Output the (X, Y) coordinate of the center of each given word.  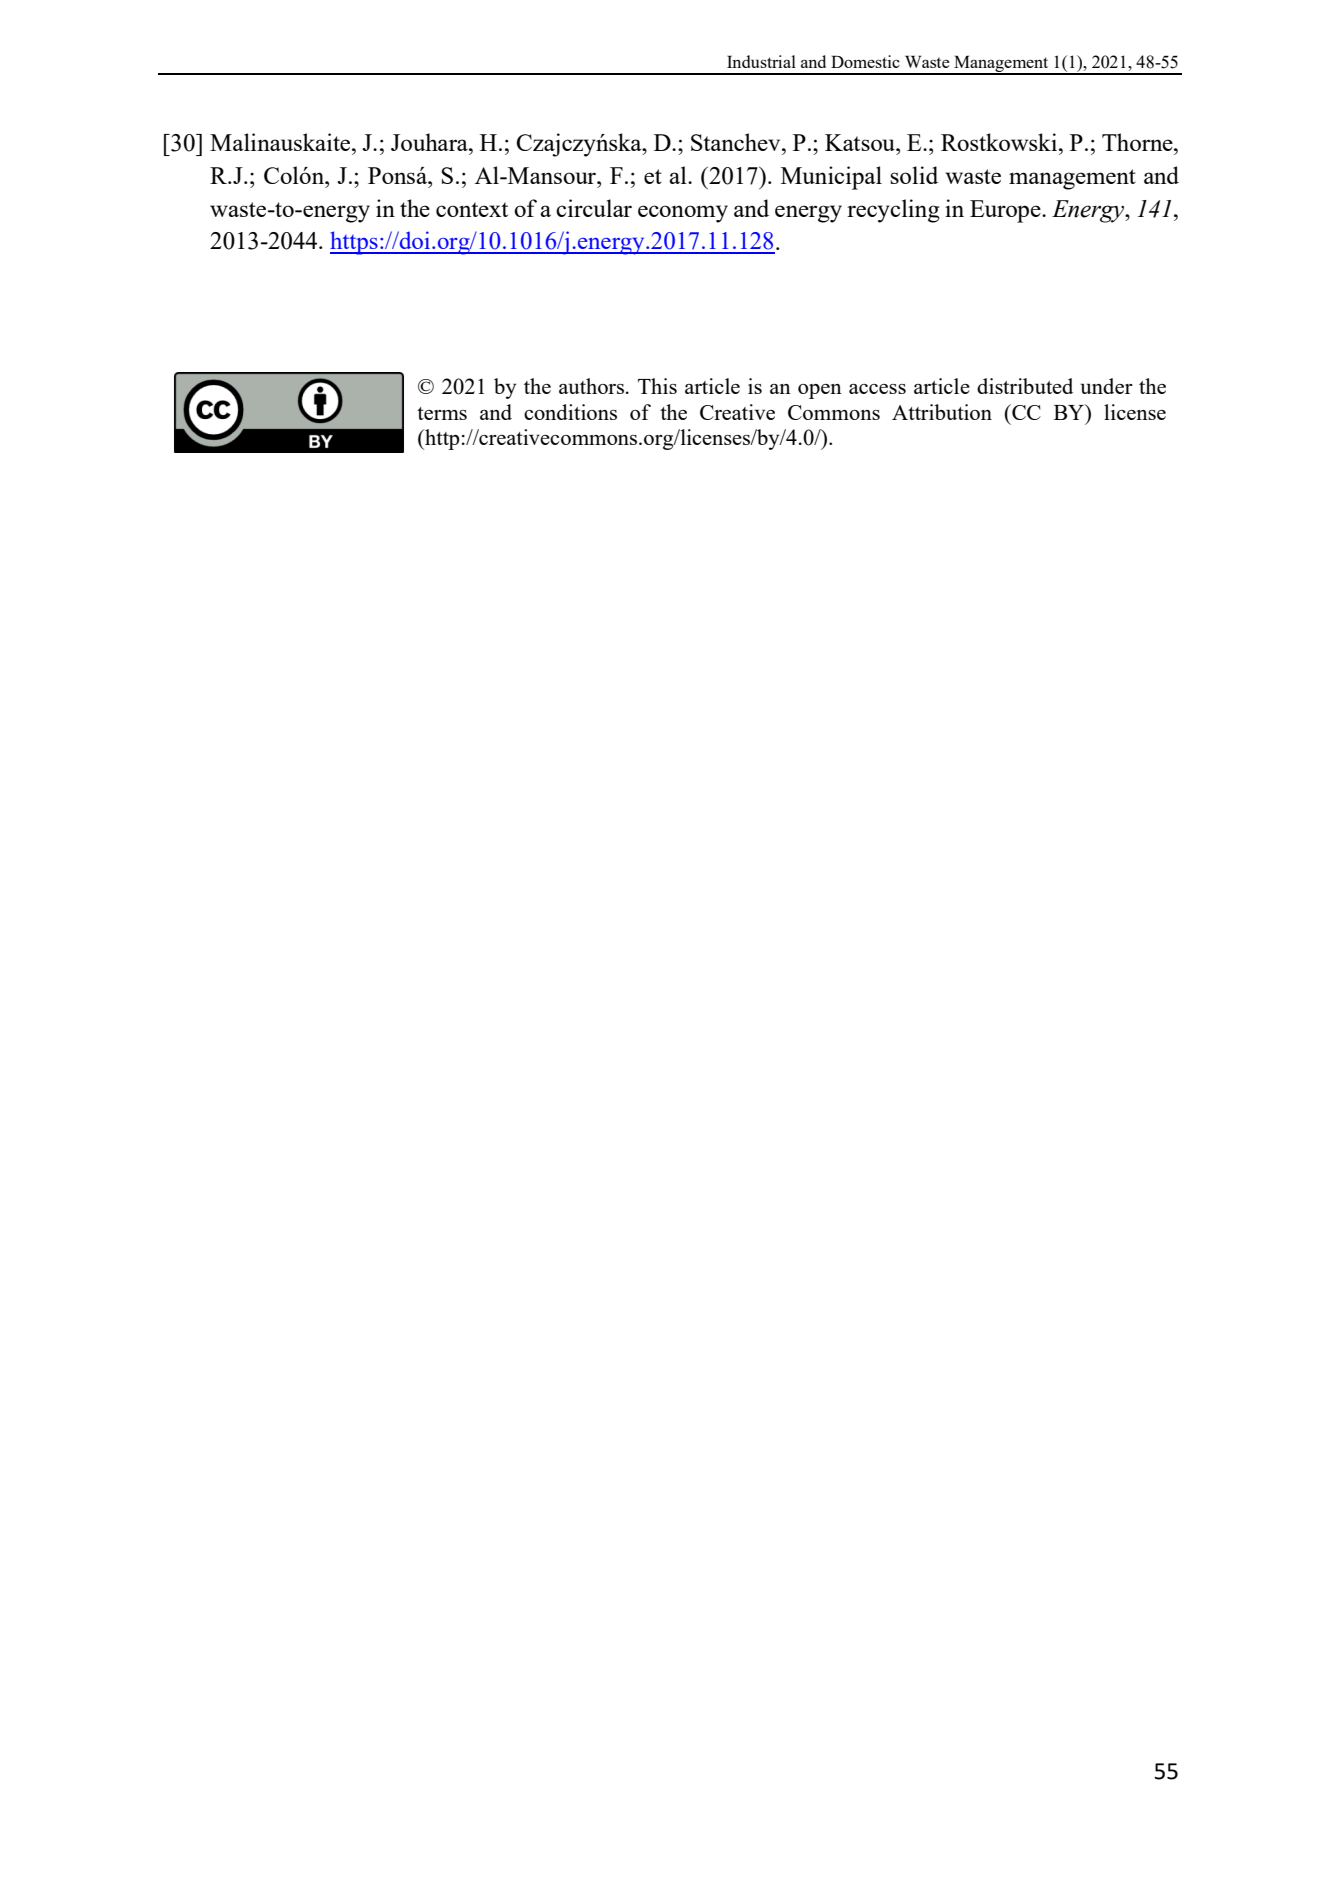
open (820, 391)
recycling (893, 211)
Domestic (865, 61)
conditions (570, 412)
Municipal (831, 178)
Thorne (1138, 142)
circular (594, 208)
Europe (1006, 211)
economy (683, 214)
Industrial (761, 61)
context (472, 209)
